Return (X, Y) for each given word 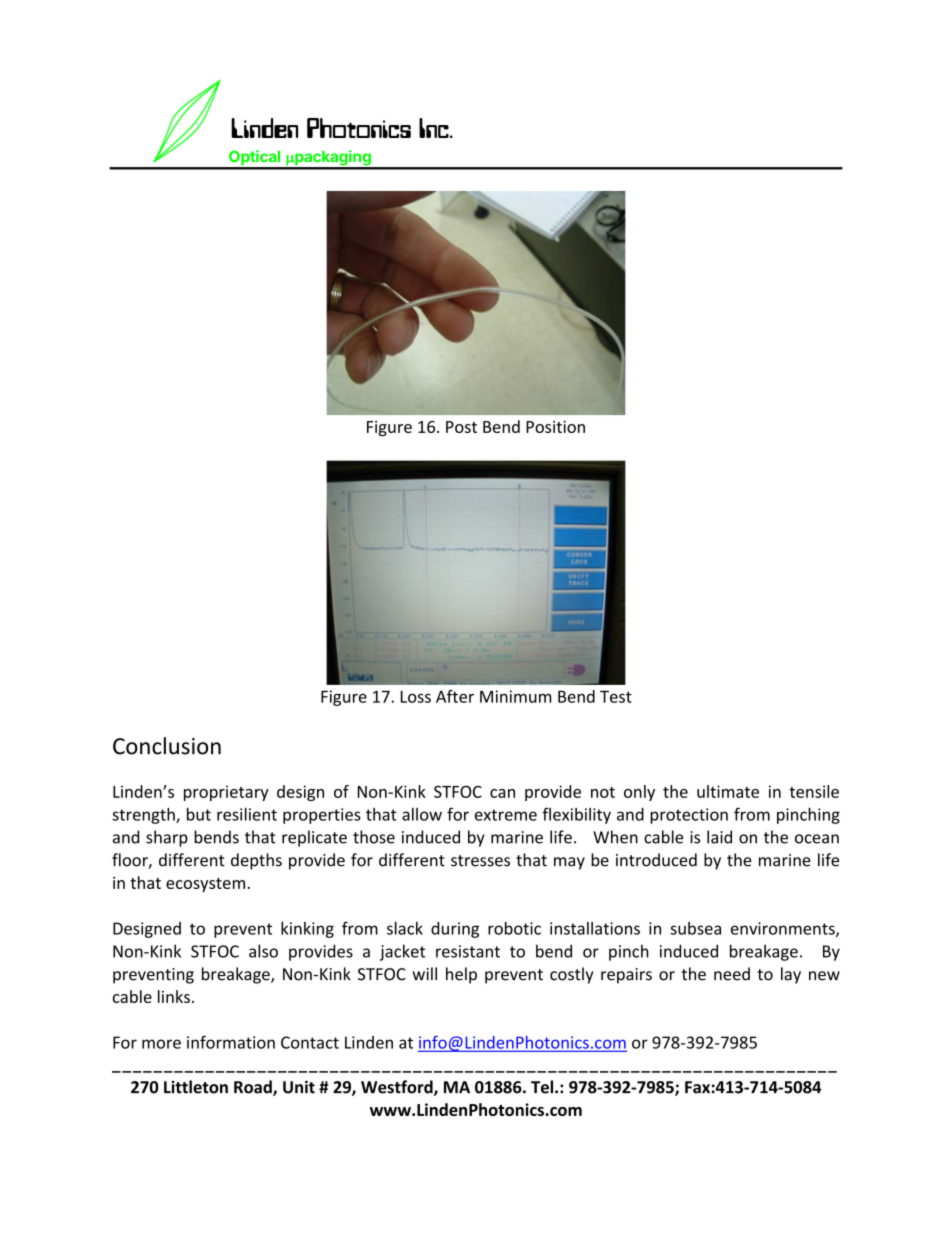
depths (256, 861)
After (455, 696)
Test (616, 697)
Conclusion (167, 746)
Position (555, 427)
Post (461, 427)
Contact (310, 1042)
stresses (480, 861)
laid (719, 837)
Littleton (196, 1087)
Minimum (515, 696)
